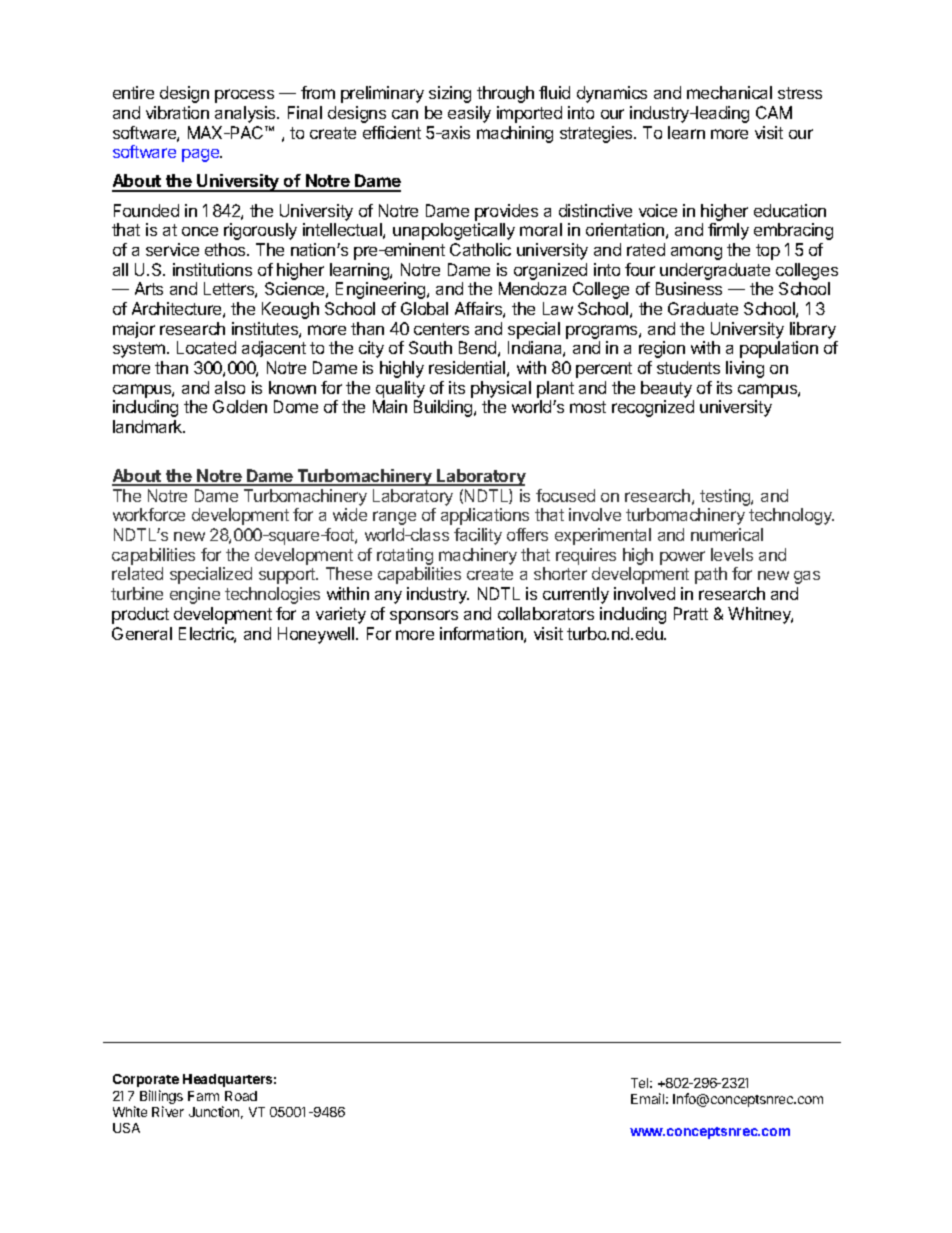 This screenshot has height=1233, width=952. I want to click on sponsors, so click(424, 617).
